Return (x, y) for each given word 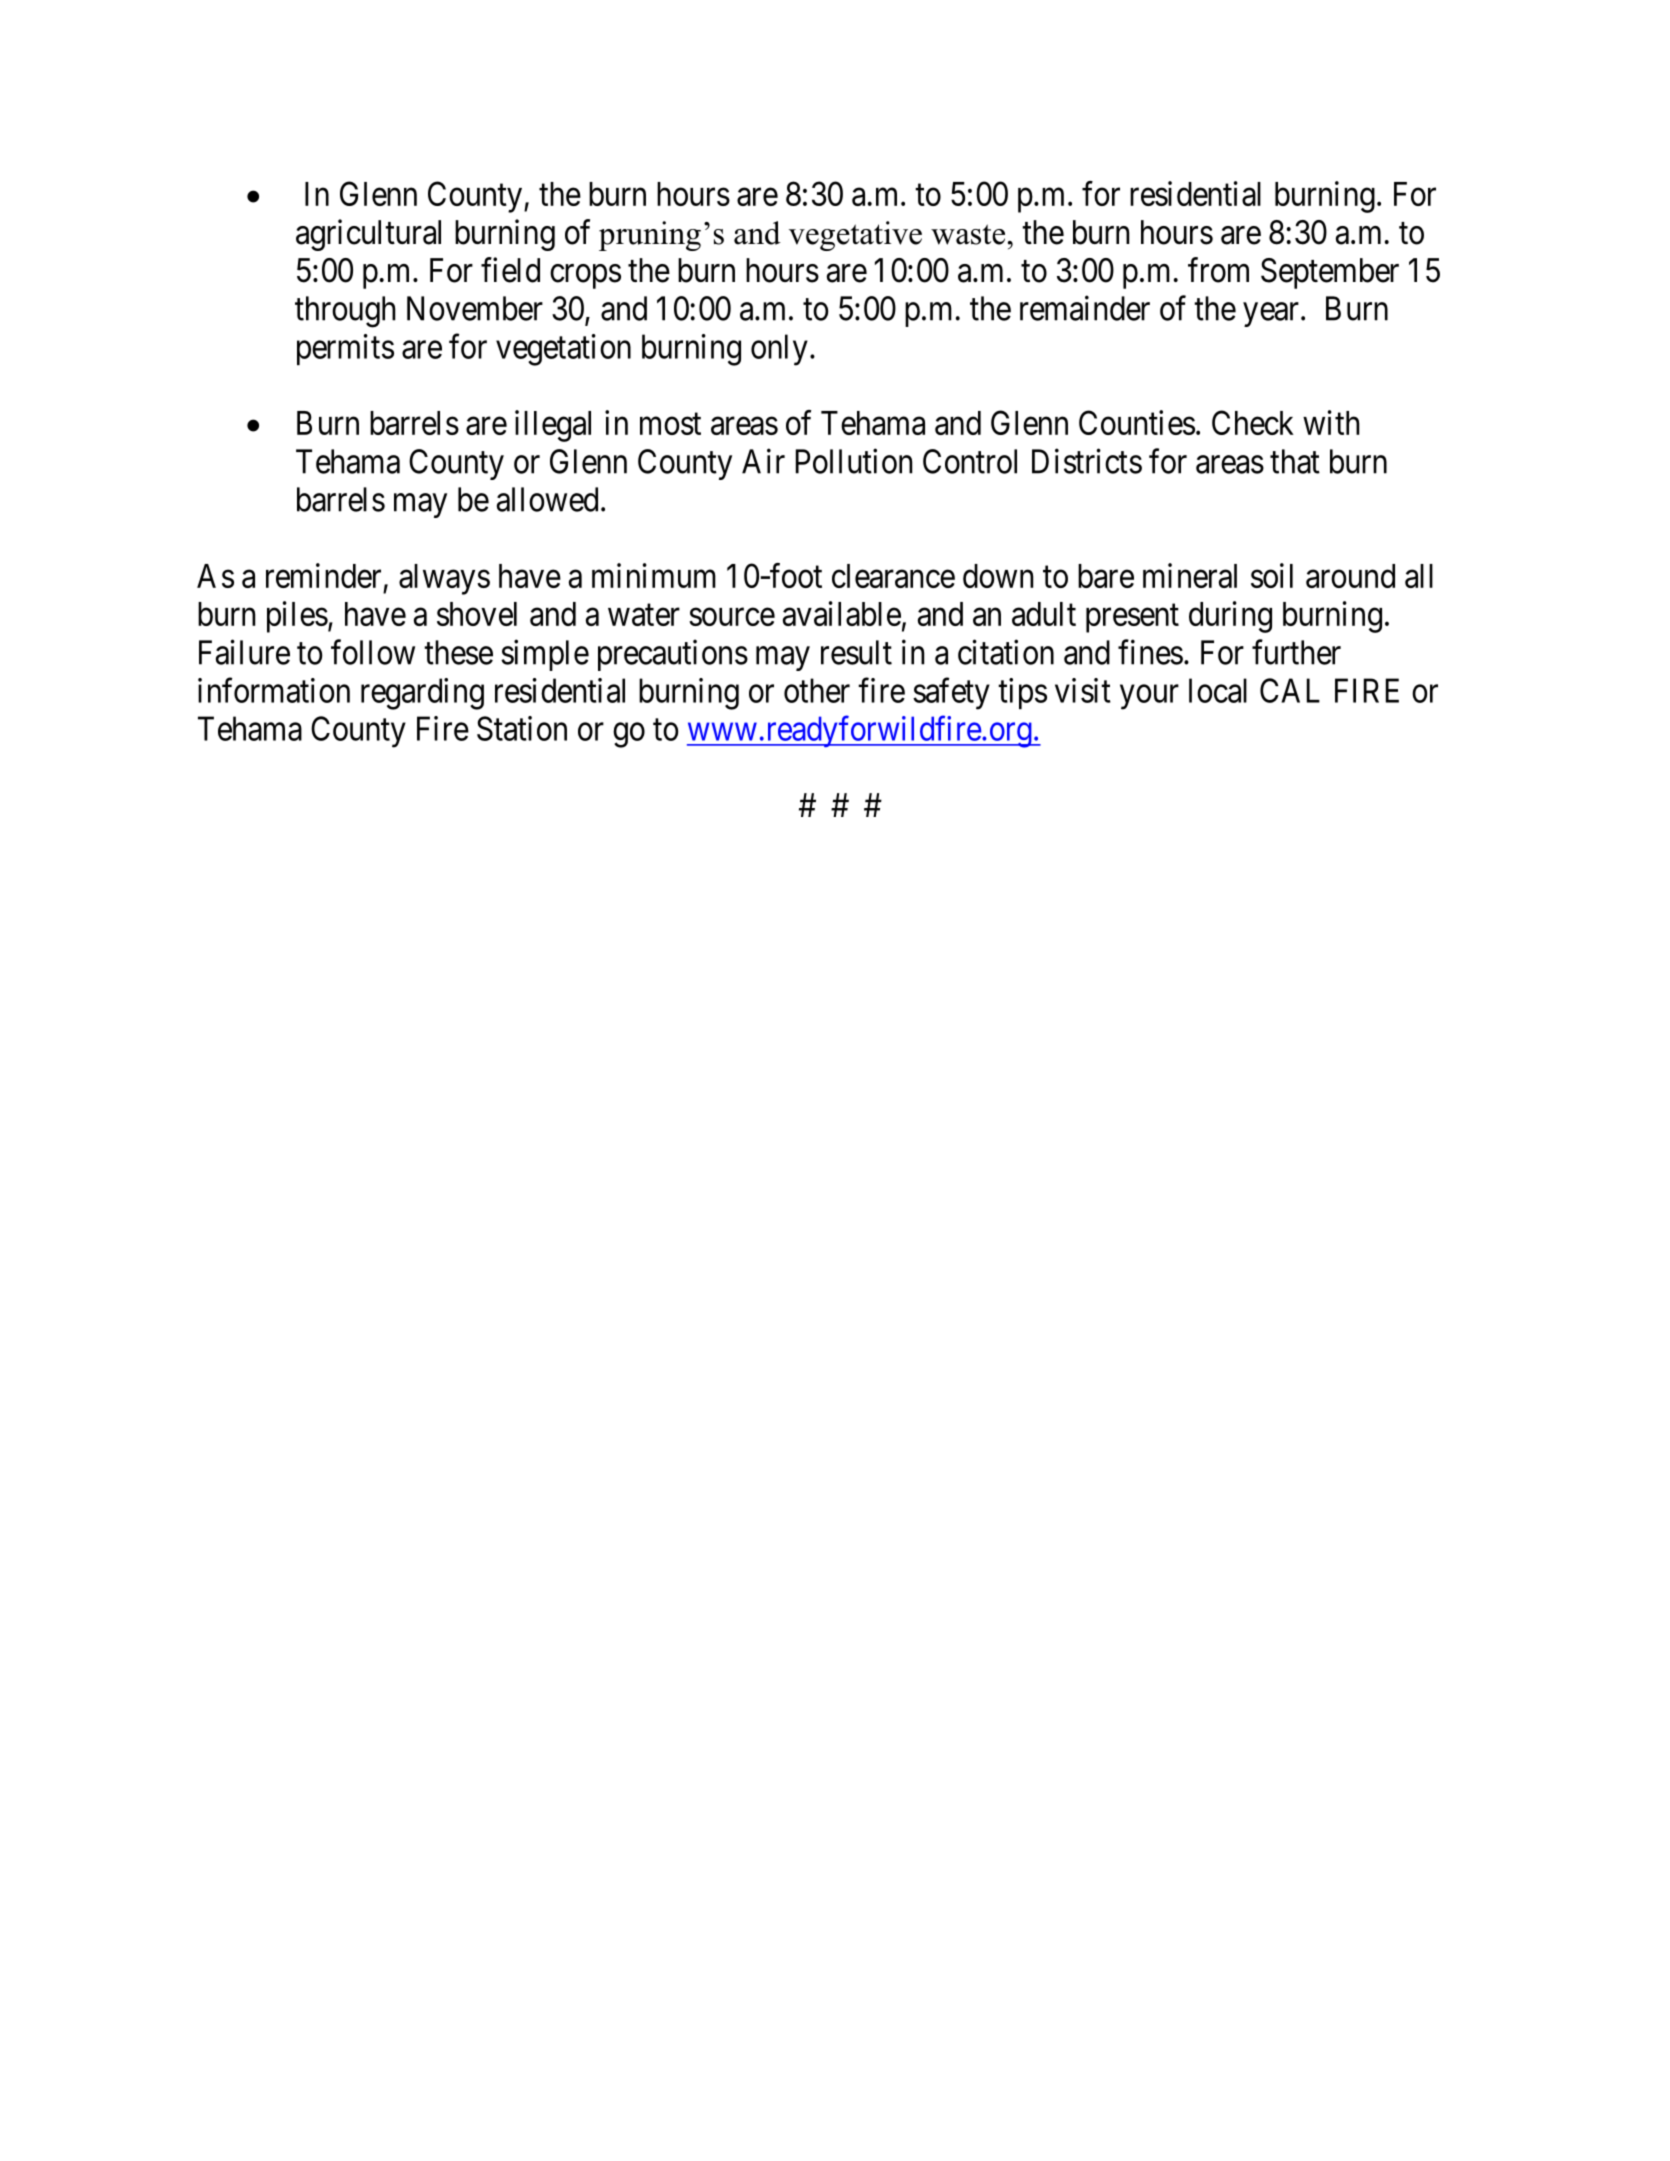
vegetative (855, 236)
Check (1253, 422)
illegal (553, 426)
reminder (323, 575)
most (670, 424)
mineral (1190, 575)
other (817, 690)
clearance (893, 576)
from (1218, 270)
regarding (422, 694)
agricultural (368, 235)
